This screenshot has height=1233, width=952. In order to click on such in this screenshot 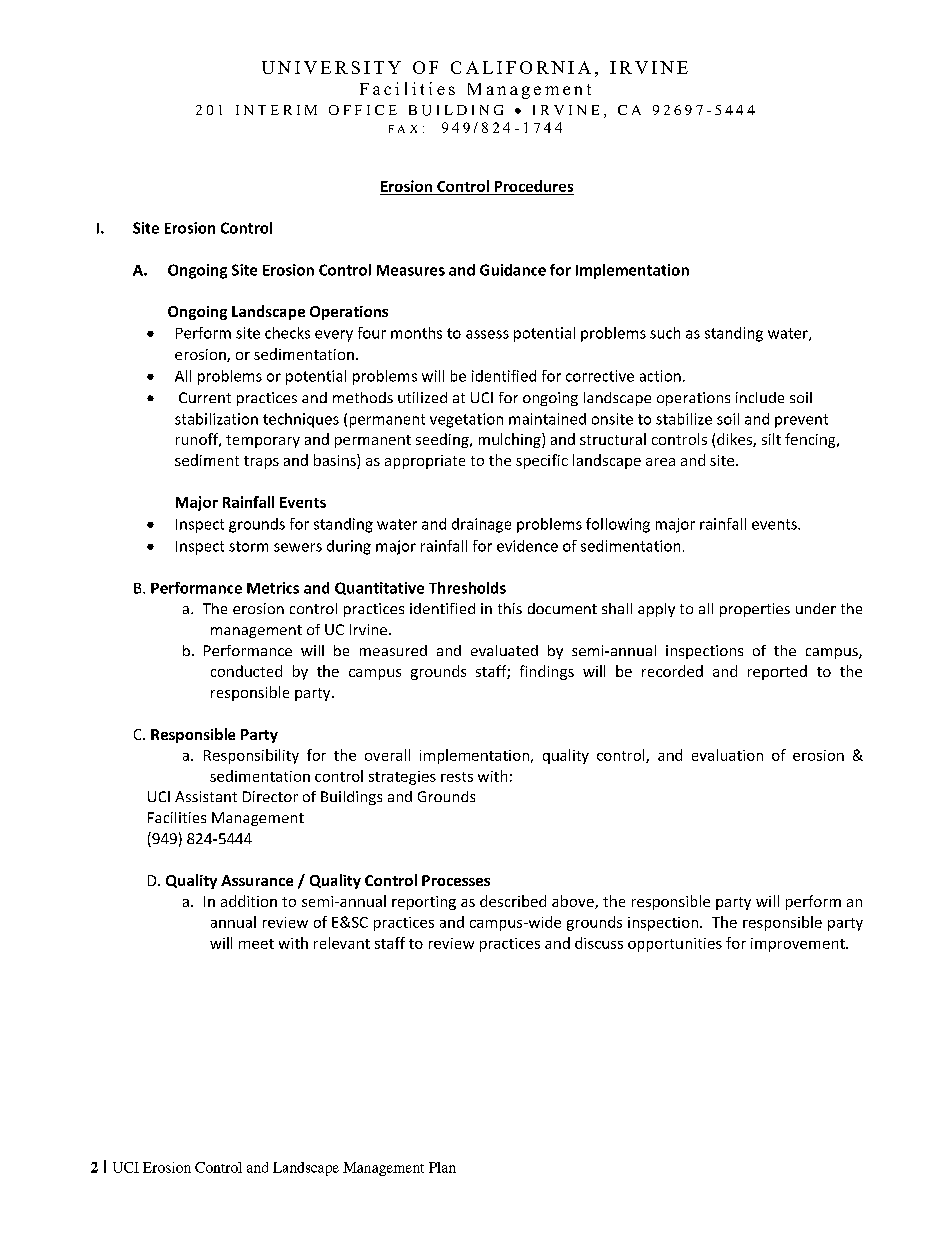, I will do `click(665, 333)`.
